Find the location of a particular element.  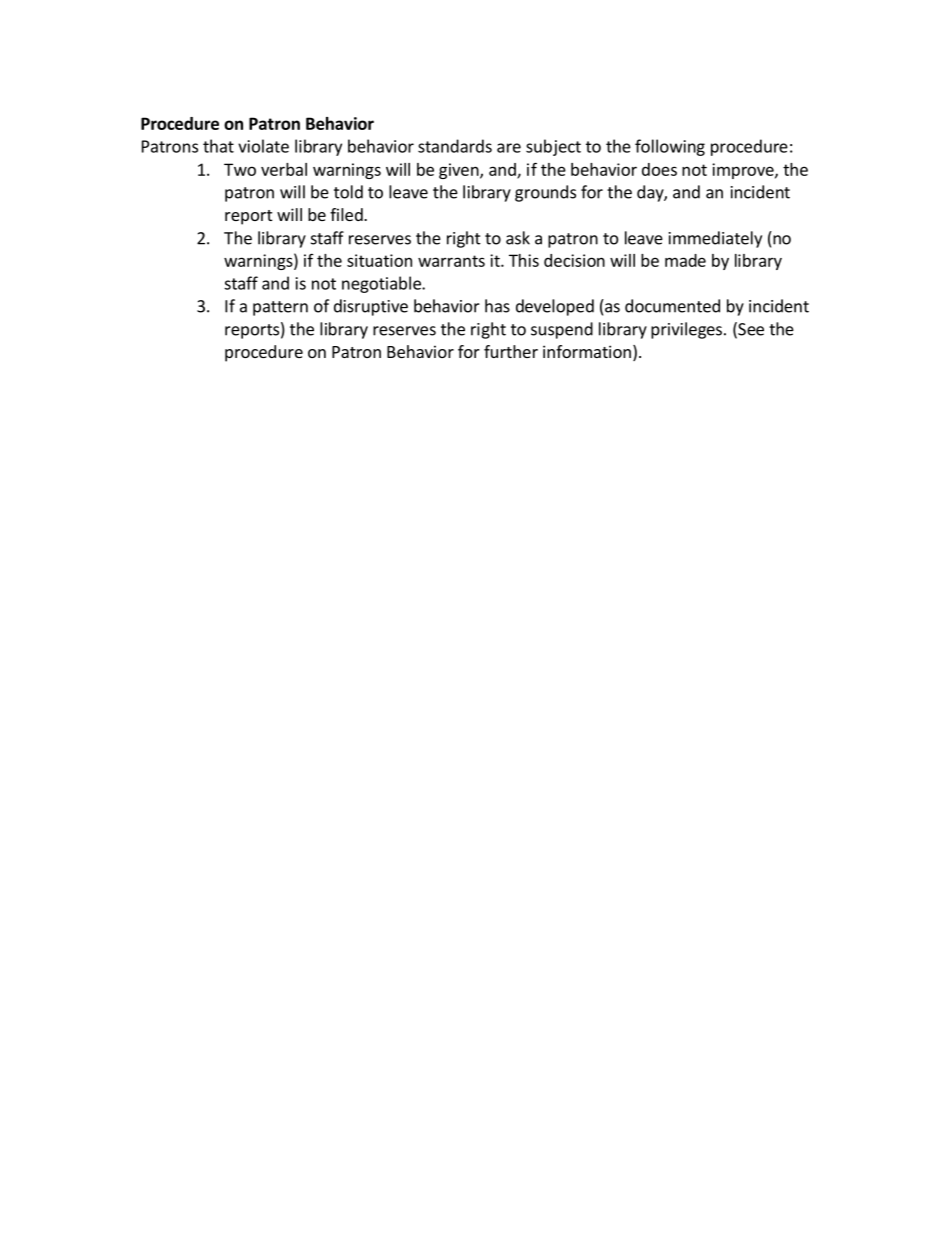

following is located at coordinates (670, 147).
